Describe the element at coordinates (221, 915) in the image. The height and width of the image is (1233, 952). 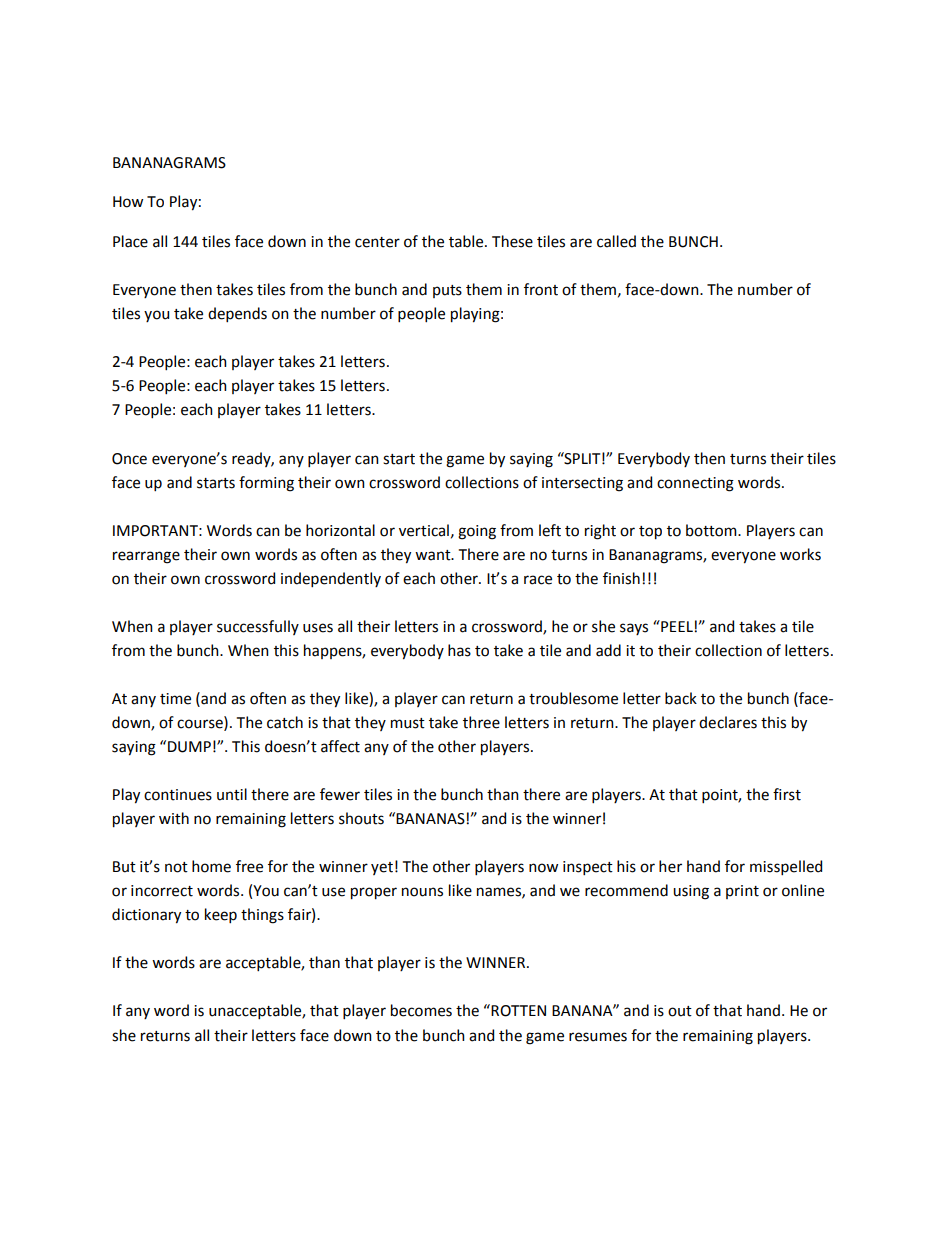
I see `keep` at that location.
